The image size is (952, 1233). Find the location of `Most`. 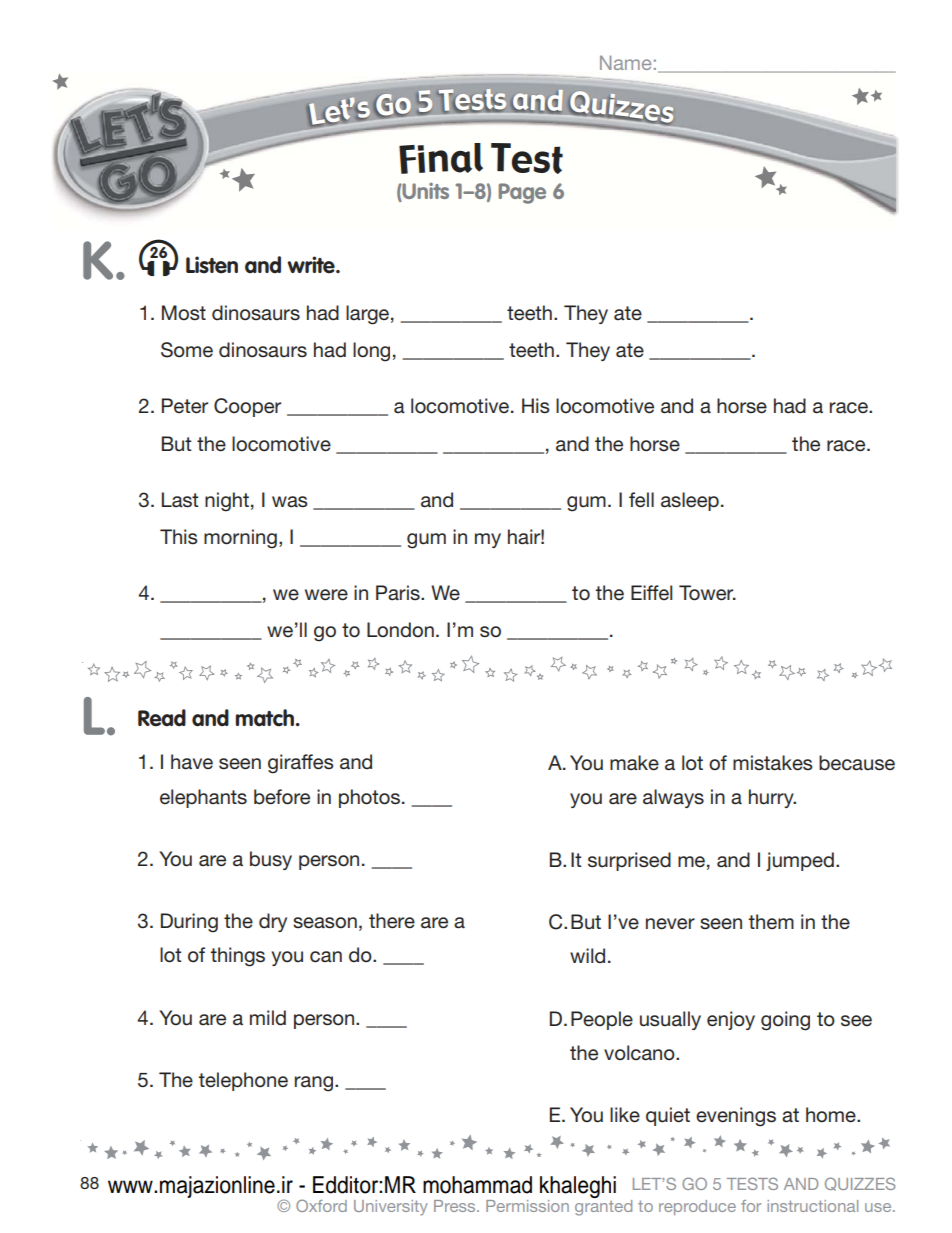

Most is located at coordinates (184, 313).
